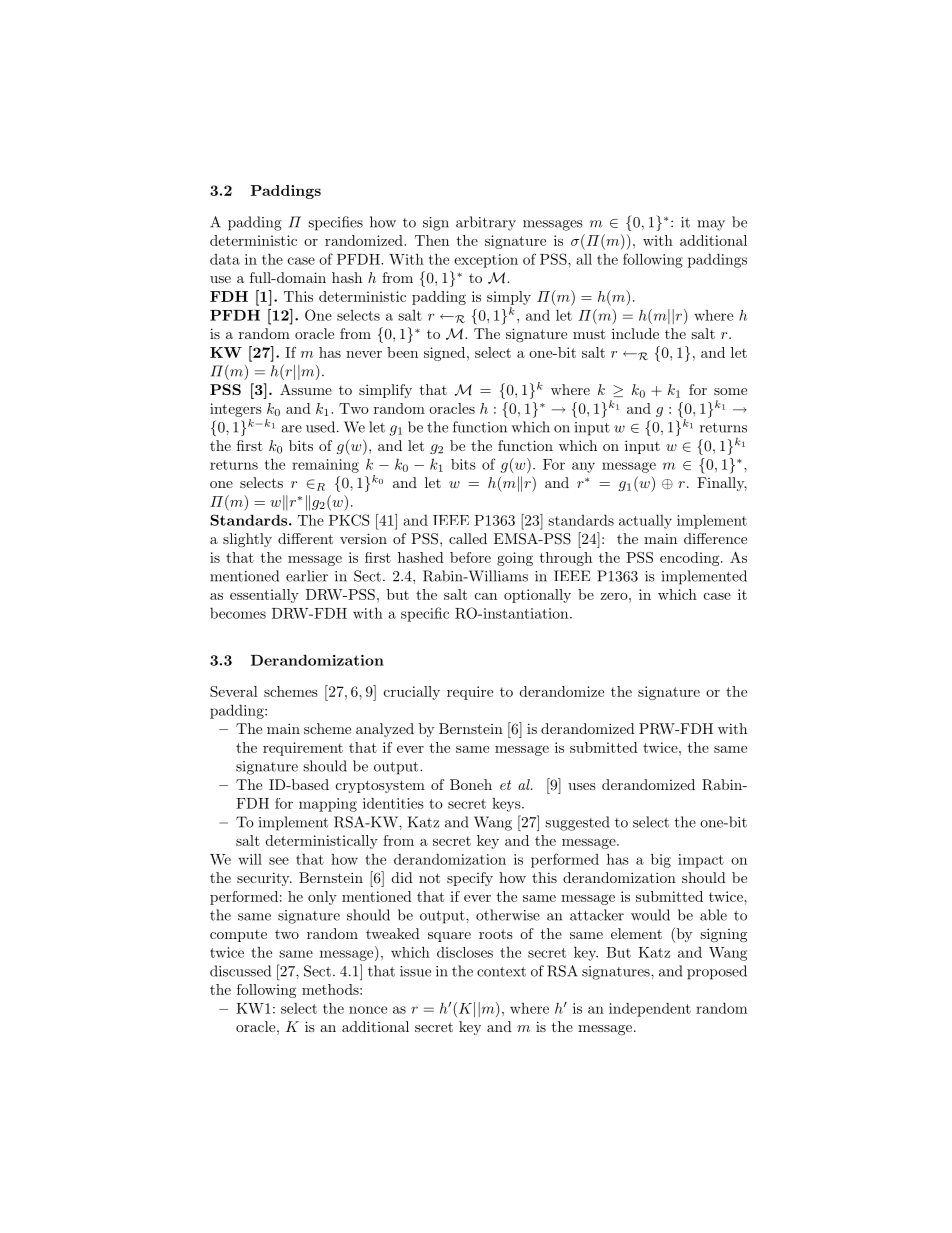 The height and width of the image is (1233, 952). What do you see at coordinates (614, 596) in the image?
I see `zero` at bounding box center [614, 596].
